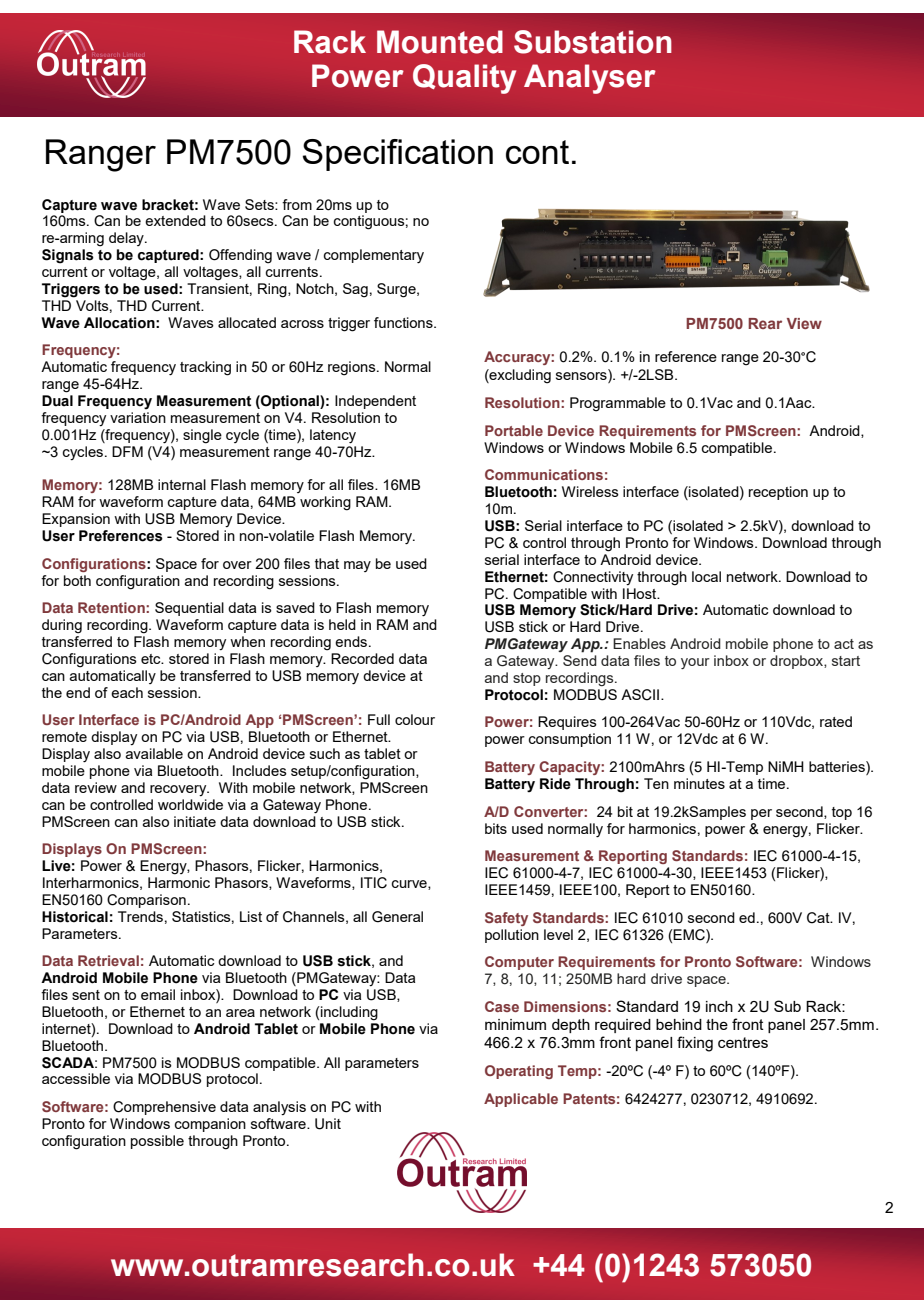 Image resolution: width=924 pixels, height=1308 pixels. Describe the element at coordinates (743, 1042) in the screenshot. I see `centres` at that location.
